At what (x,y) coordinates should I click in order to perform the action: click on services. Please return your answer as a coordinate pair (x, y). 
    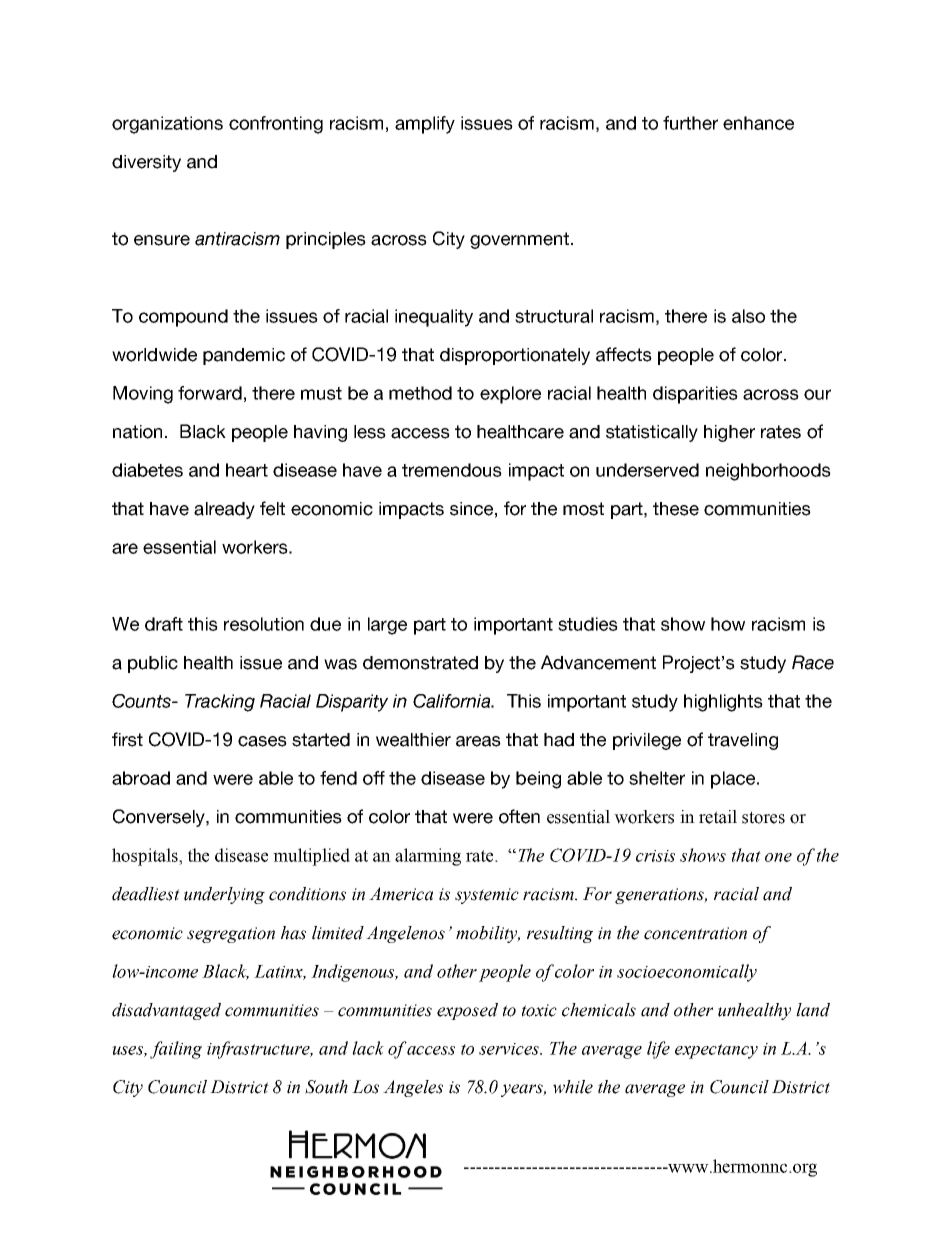
    Looking at the image, I should click on (510, 1049).
